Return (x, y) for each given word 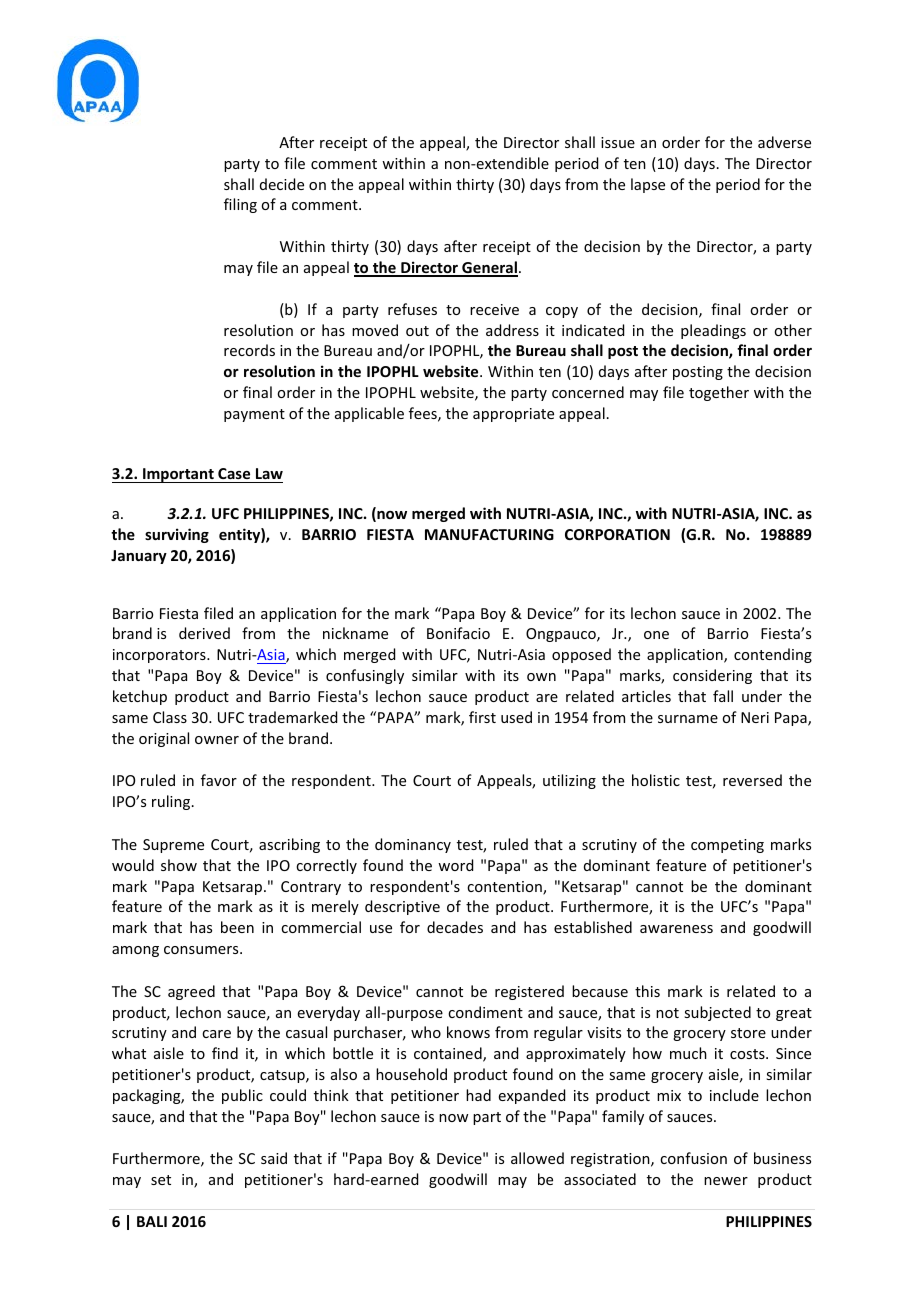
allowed (537, 1158)
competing (727, 846)
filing (240, 205)
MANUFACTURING (489, 534)
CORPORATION (617, 534)
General (489, 268)
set (161, 1180)
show (179, 865)
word (455, 865)
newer (726, 1181)
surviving (177, 535)
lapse (648, 185)
